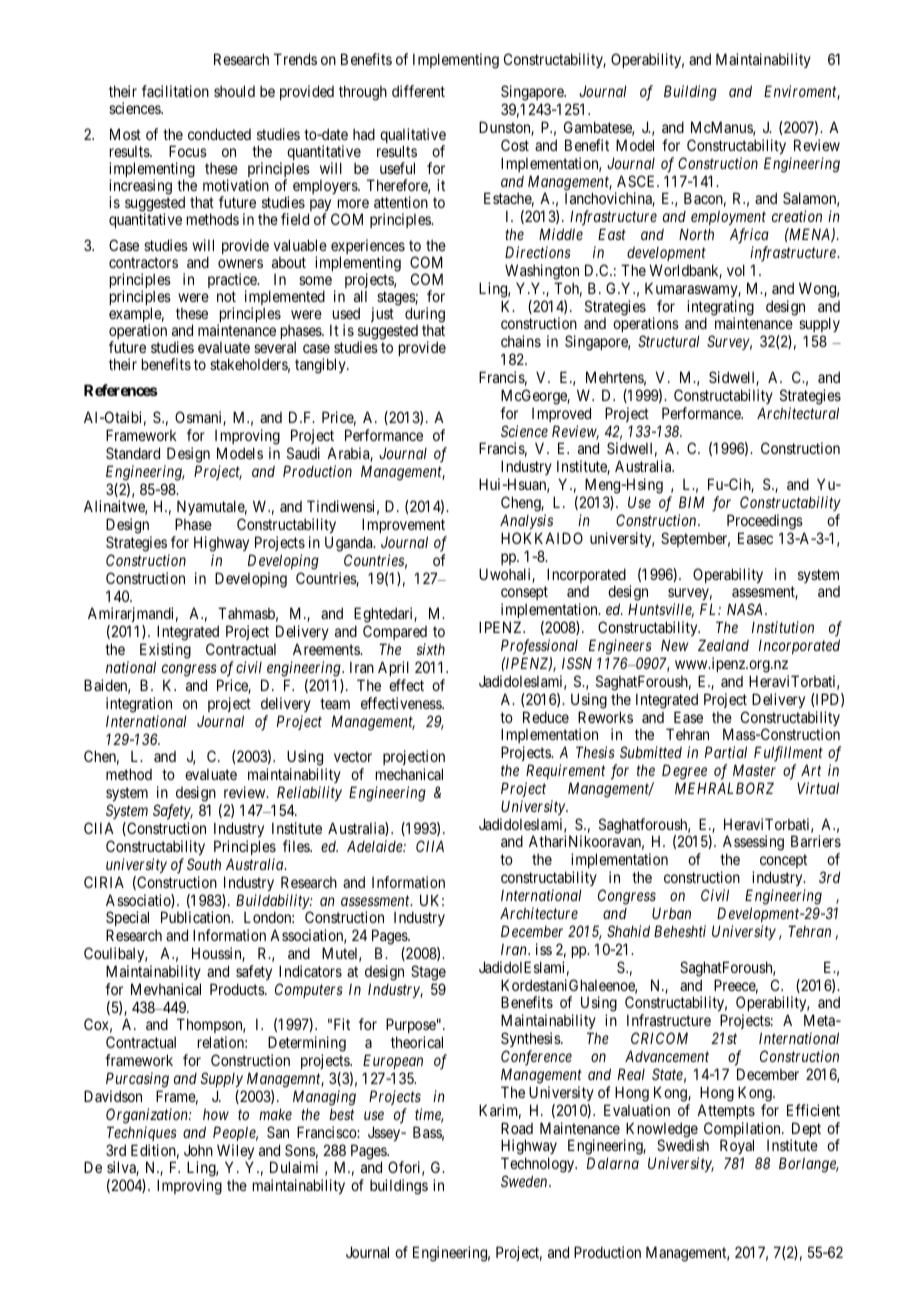  What do you see at coordinates (746, 609) in the screenshot?
I see `NASA` at bounding box center [746, 609].
